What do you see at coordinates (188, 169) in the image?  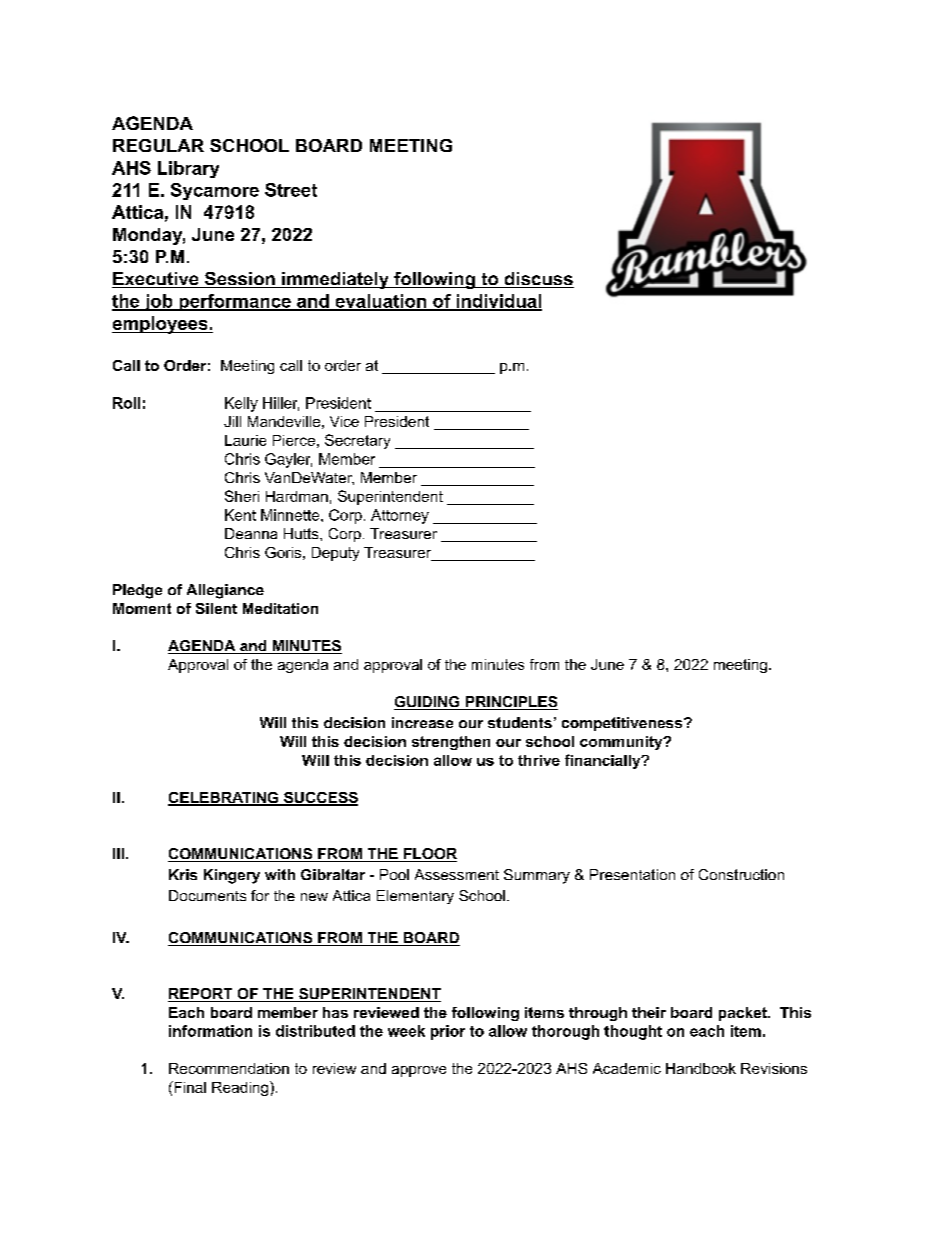 I see `Library` at bounding box center [188, 169].
